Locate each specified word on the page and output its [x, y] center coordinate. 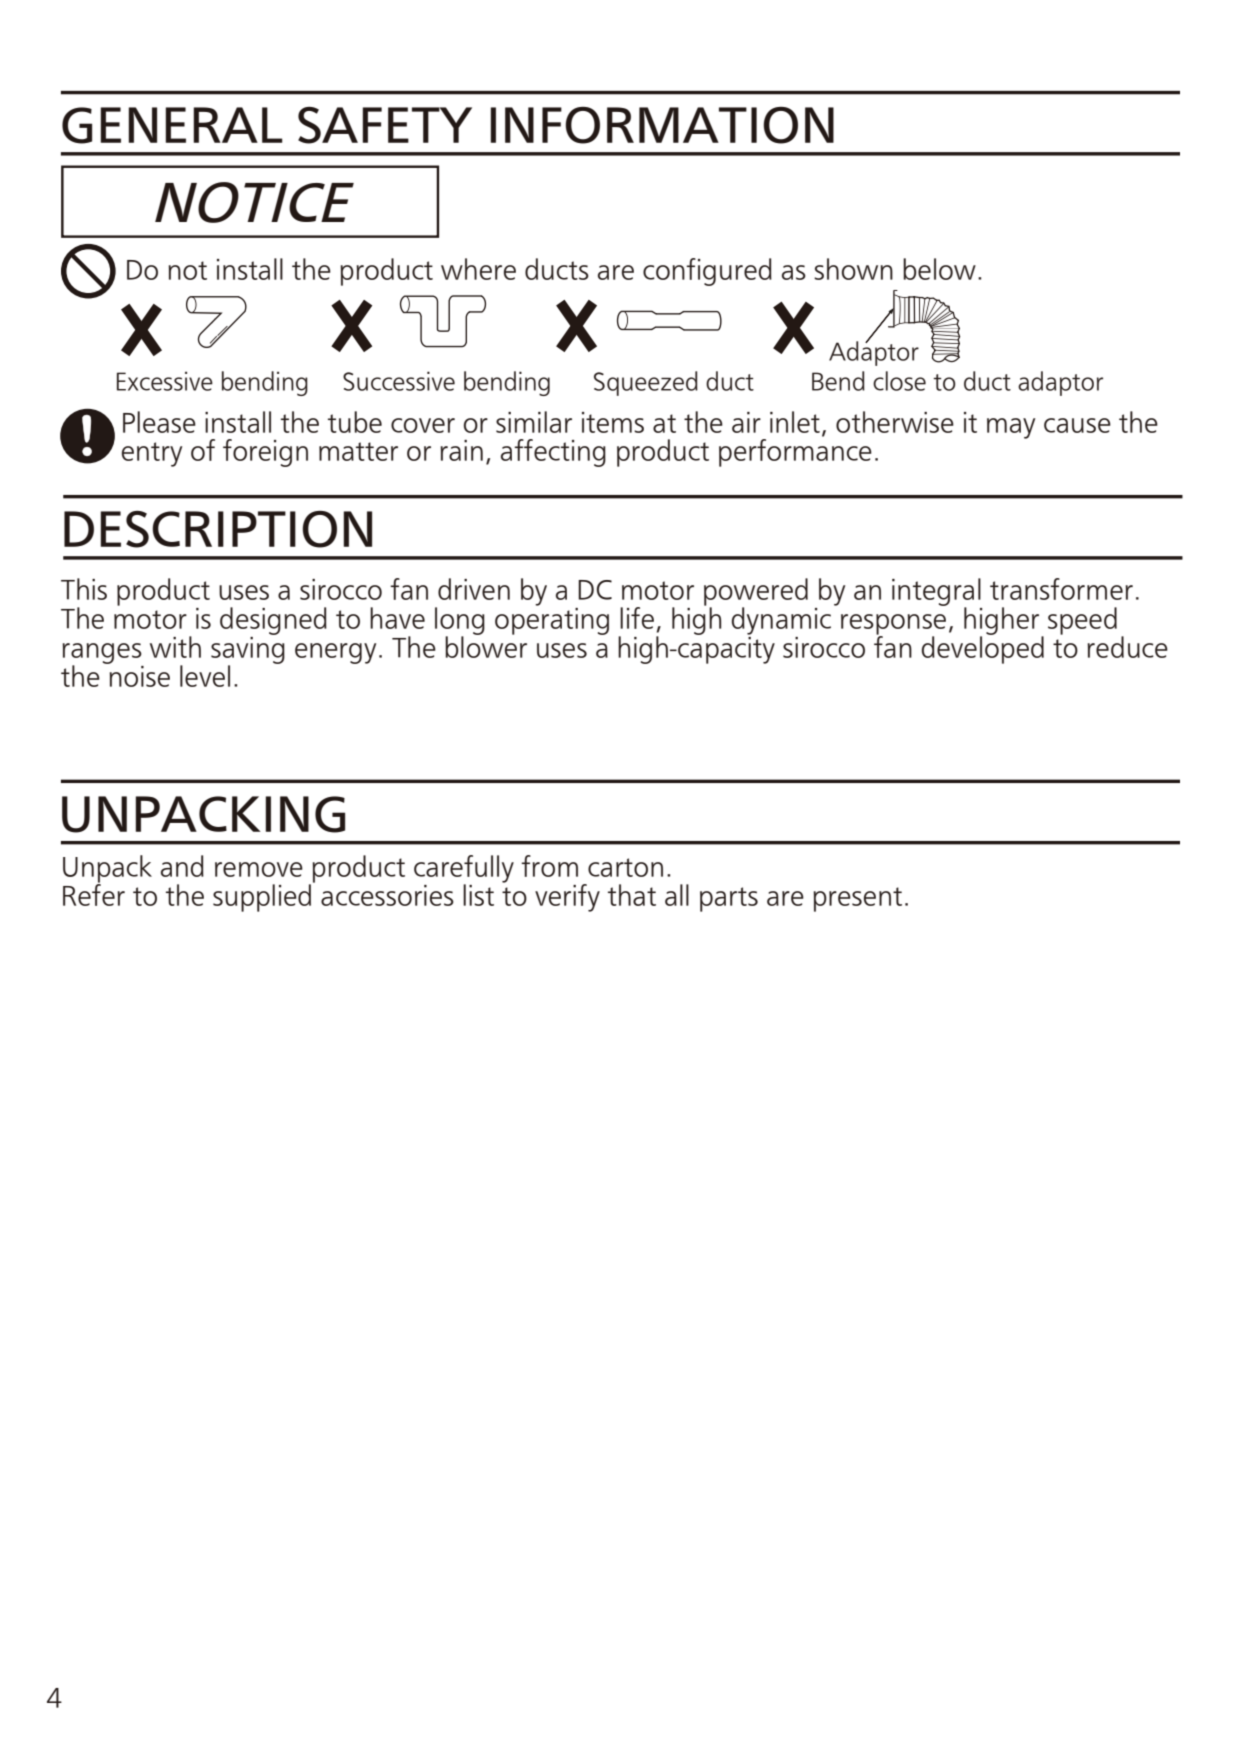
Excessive [165, 381]
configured [707, 272]
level [205, 676]
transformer [1061, 589]
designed [273, 621]
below [939, 269]
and [182, 866]
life [637, 618]
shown [853, 269]
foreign [265, 453]
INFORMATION [662, 125]
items [613, 422]
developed [983, 649]
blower [486, 646]
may [1011, 428]
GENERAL [172, 125]
